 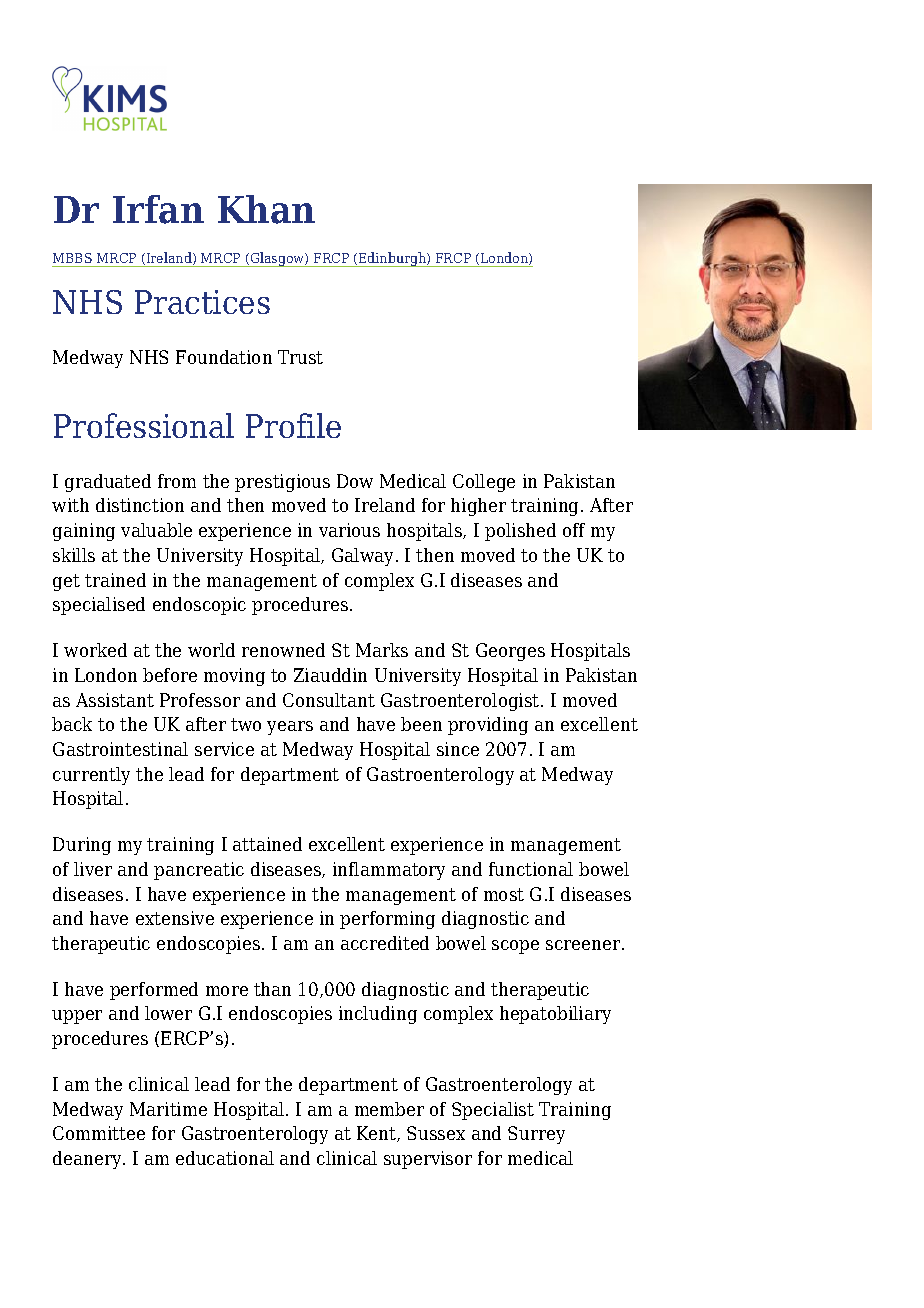 What do you see at coordinates (330, 675) in the screenshot?
I see `Ziauddin` at bounding box center [330, 675].
